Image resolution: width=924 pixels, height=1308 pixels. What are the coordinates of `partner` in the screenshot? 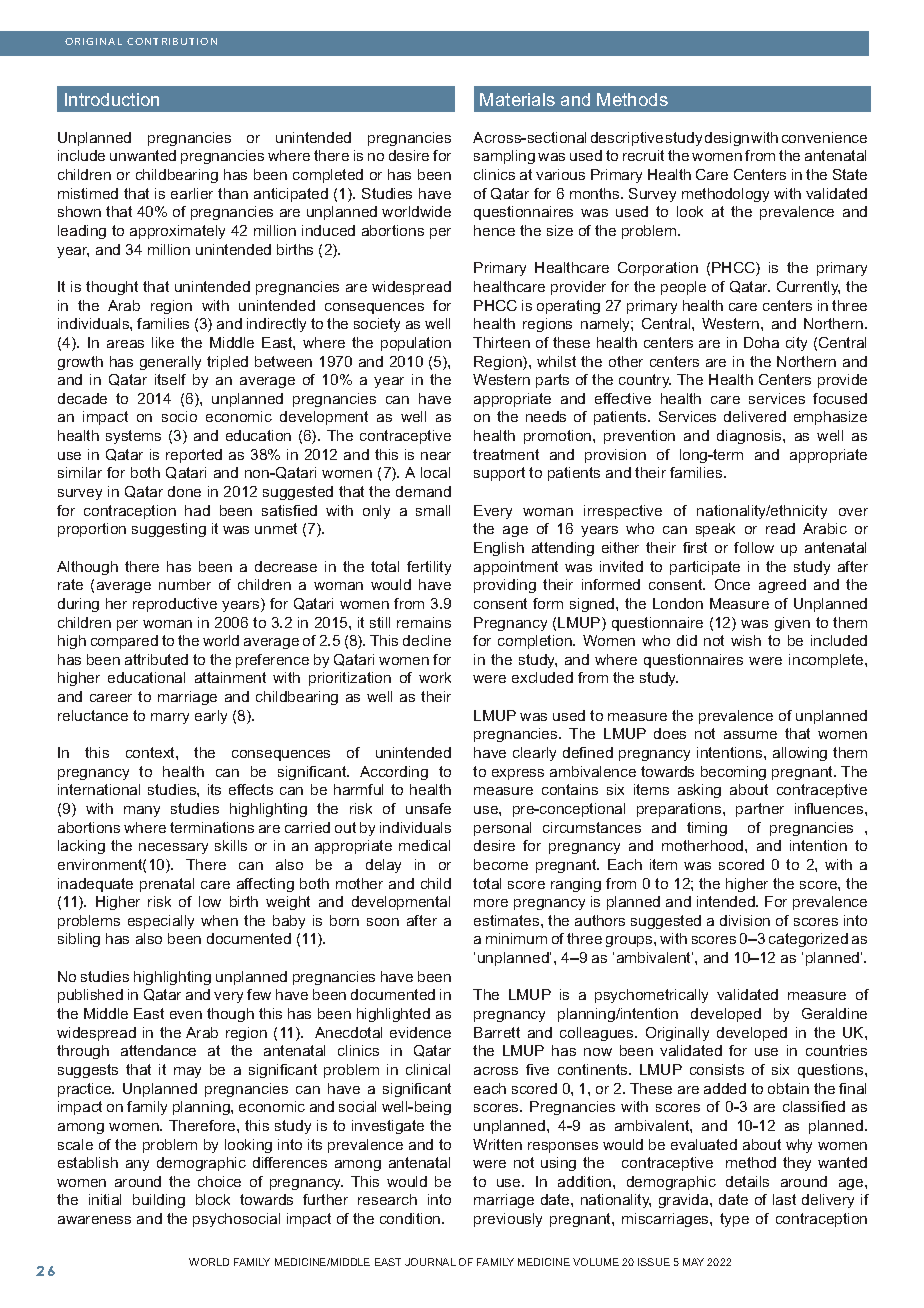 It's located at (760, 810).
